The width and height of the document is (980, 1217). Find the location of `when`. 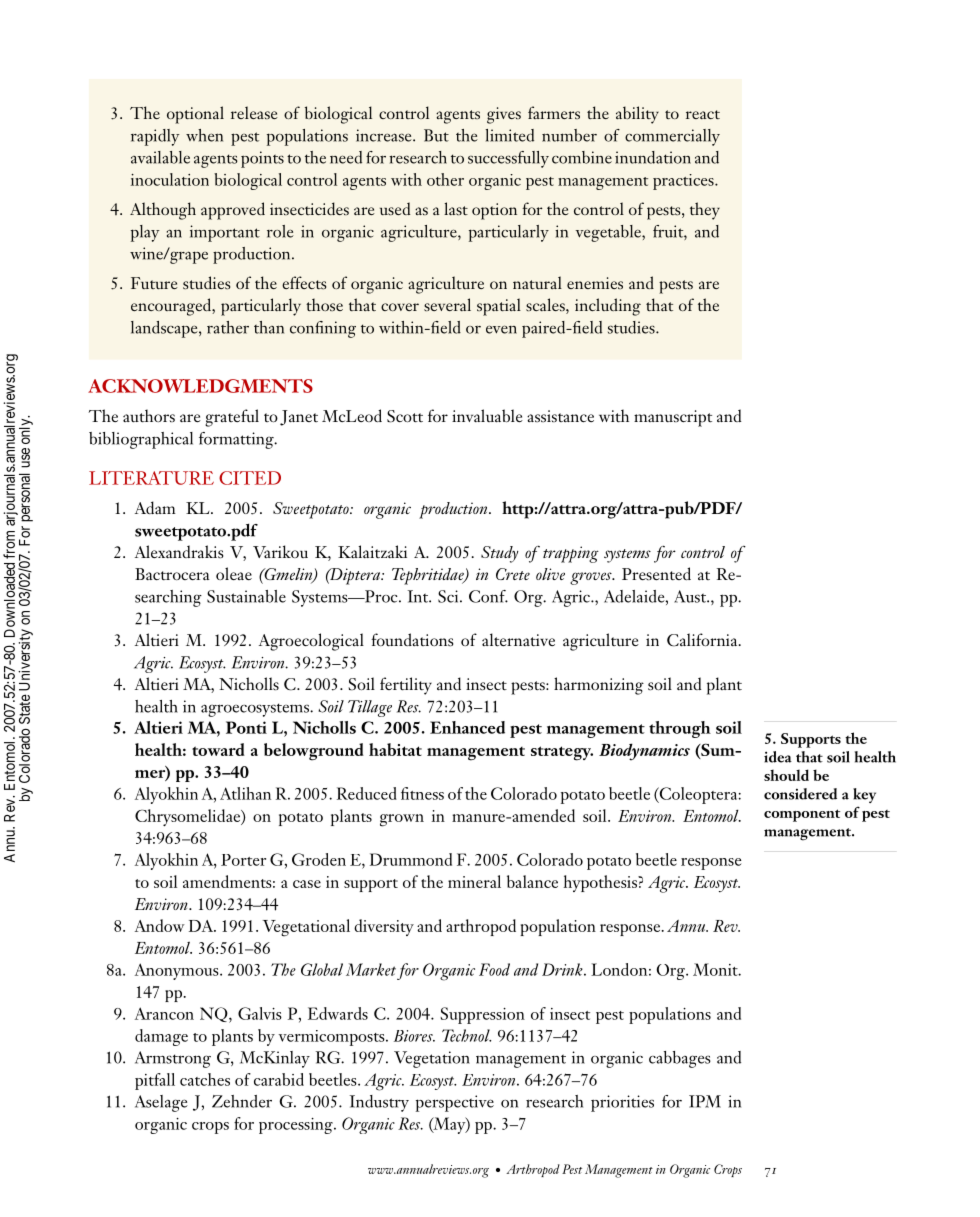

when is located at coordinates (204, 135).
